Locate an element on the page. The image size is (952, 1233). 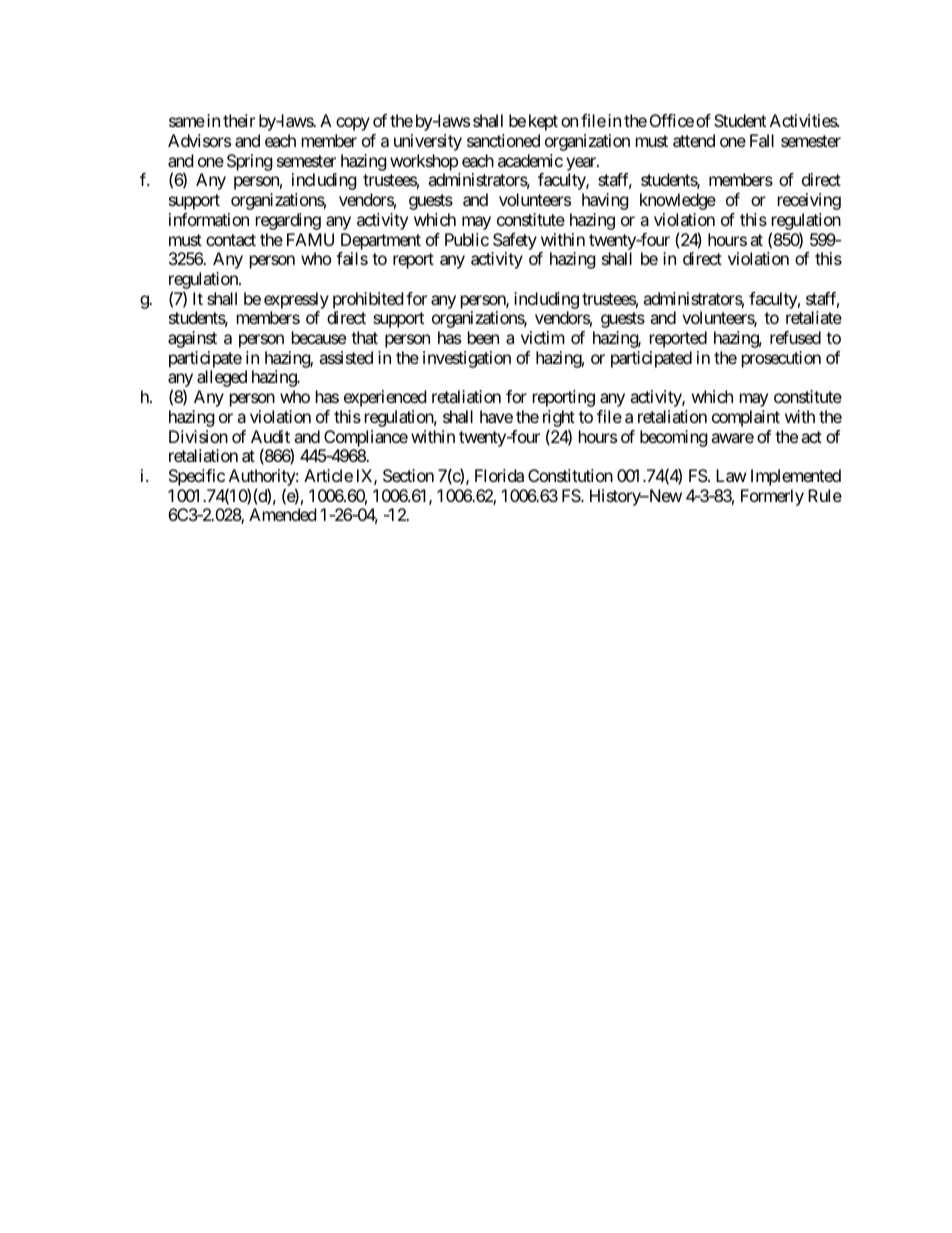
Audit is located at coordinates (270, 436).
